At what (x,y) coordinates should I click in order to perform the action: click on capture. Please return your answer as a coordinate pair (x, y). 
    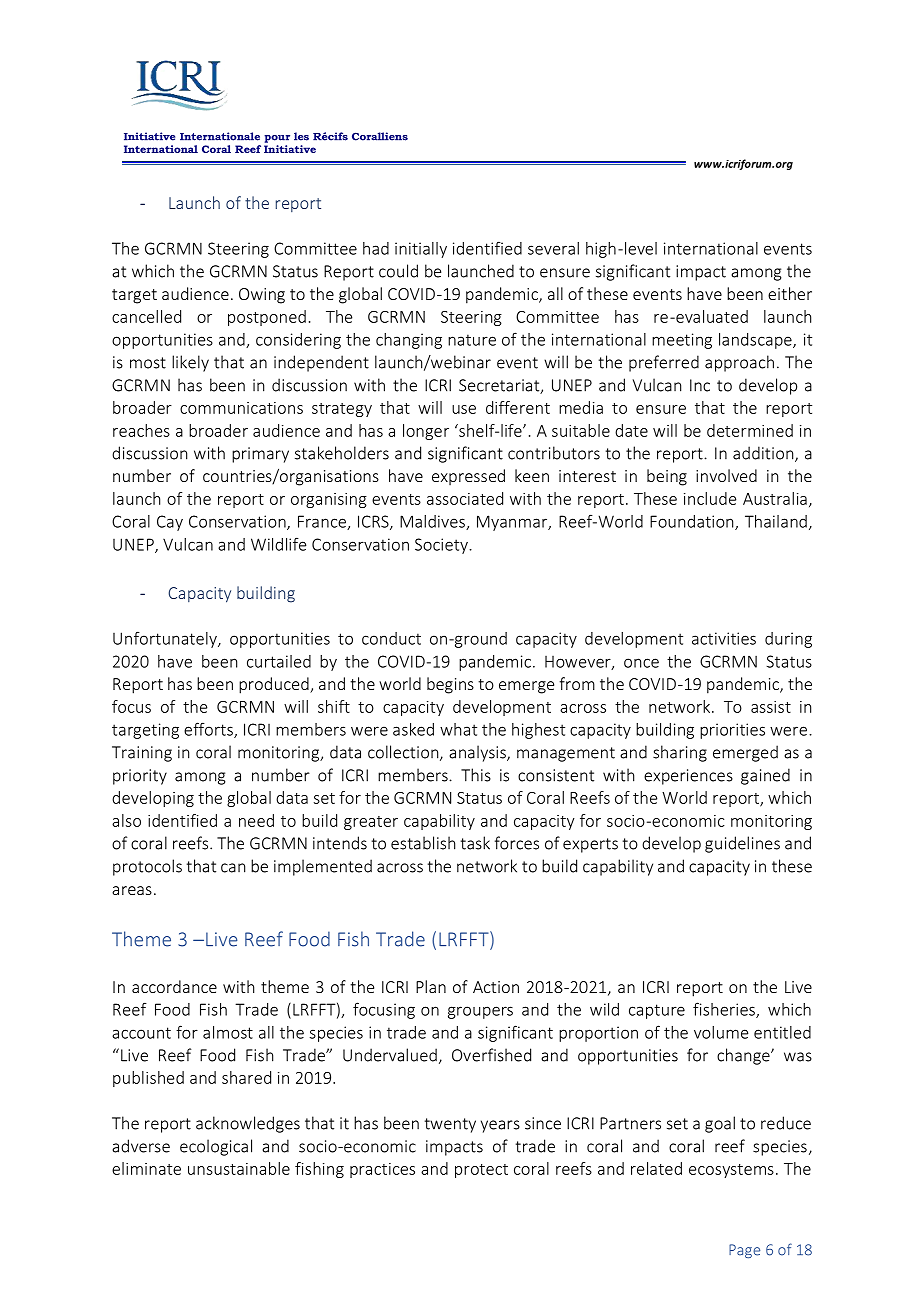
    Looking at the image, I should click on (657, 1011).
